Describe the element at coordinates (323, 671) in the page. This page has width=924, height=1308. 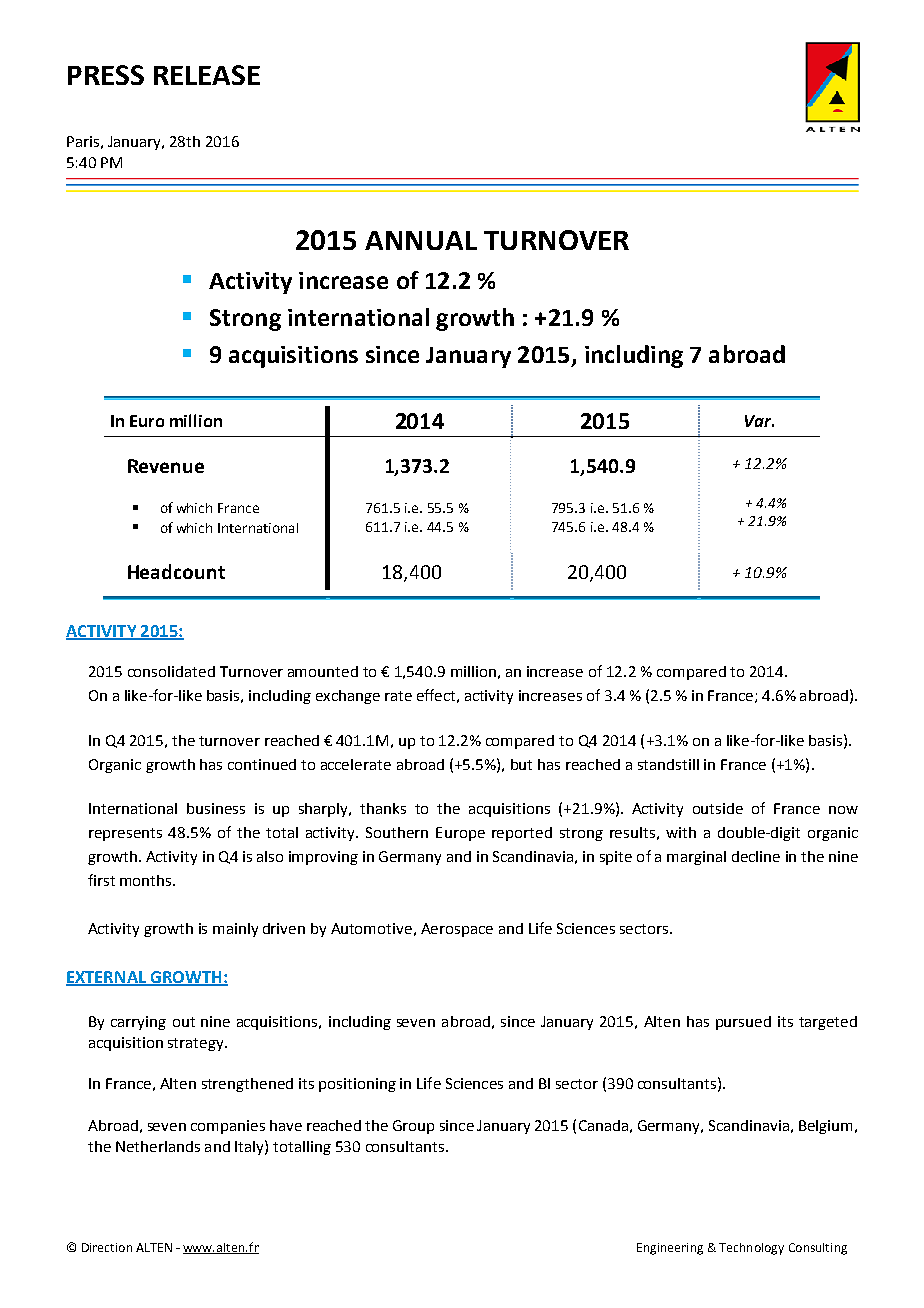
I see `amounted` at that location.
